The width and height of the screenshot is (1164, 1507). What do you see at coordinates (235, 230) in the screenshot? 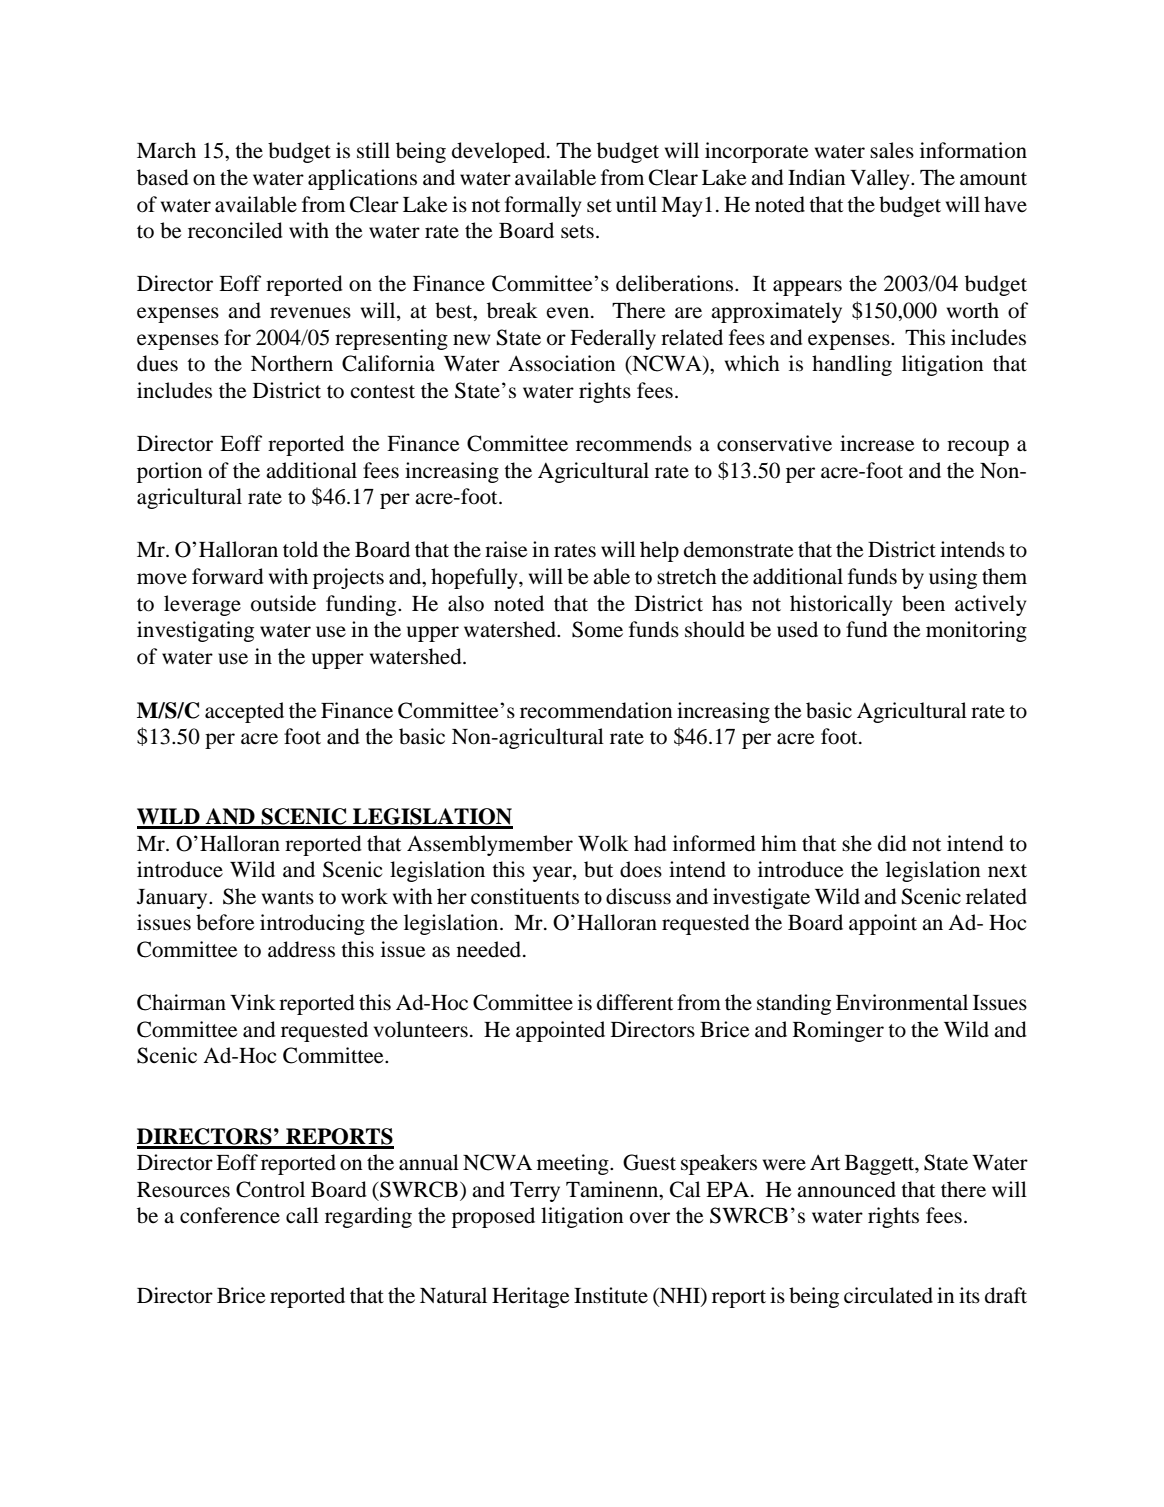
I see `reconciled` at bounding box center [235, 230].
